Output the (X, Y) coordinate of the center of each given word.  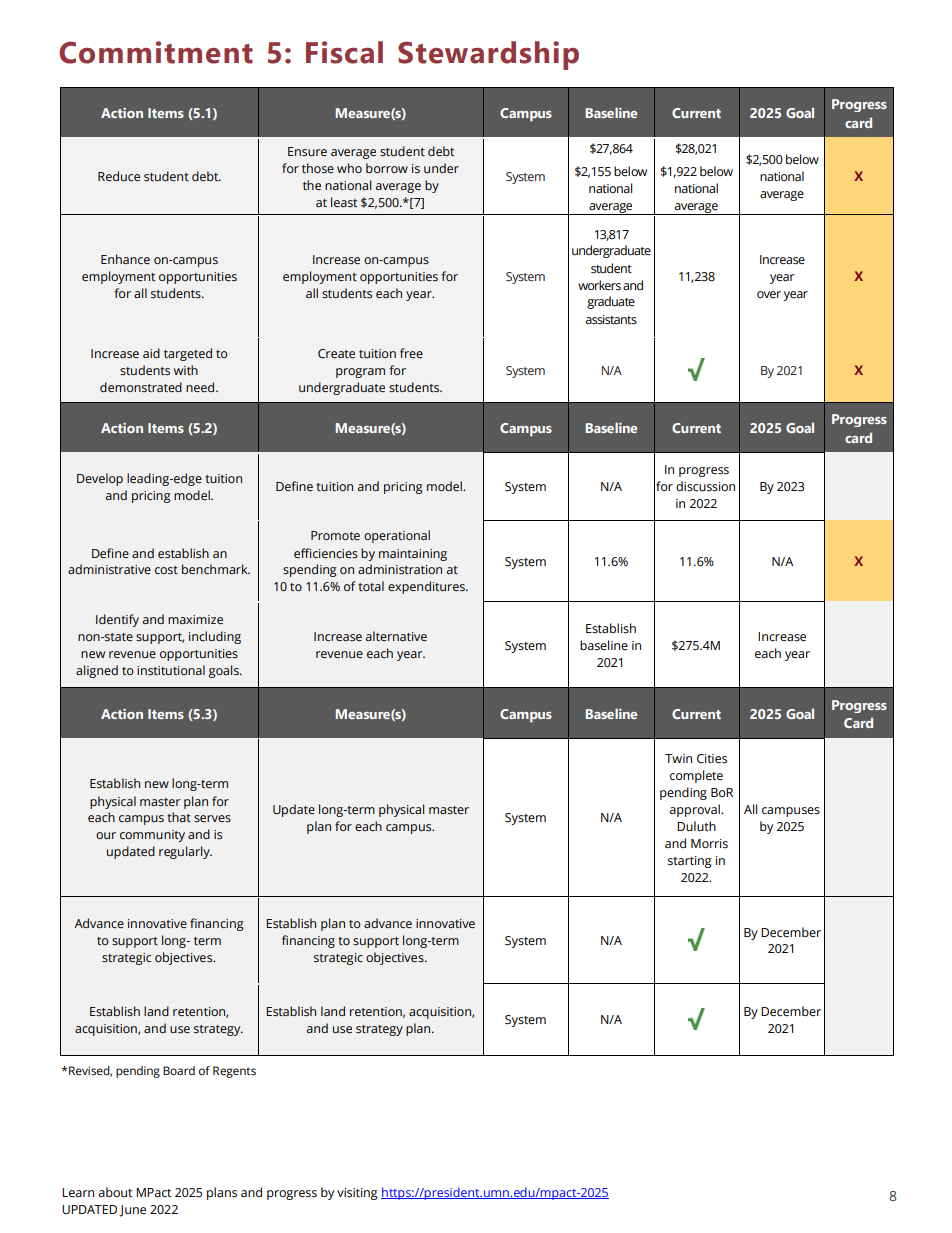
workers (599, 285)
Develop (100, 479)
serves (212, 818)
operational (397, 536)
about (115, 1192)
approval (696, 810)
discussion (705, 486)
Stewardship (488, 55)
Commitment (156, 52)
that (179, 817)
